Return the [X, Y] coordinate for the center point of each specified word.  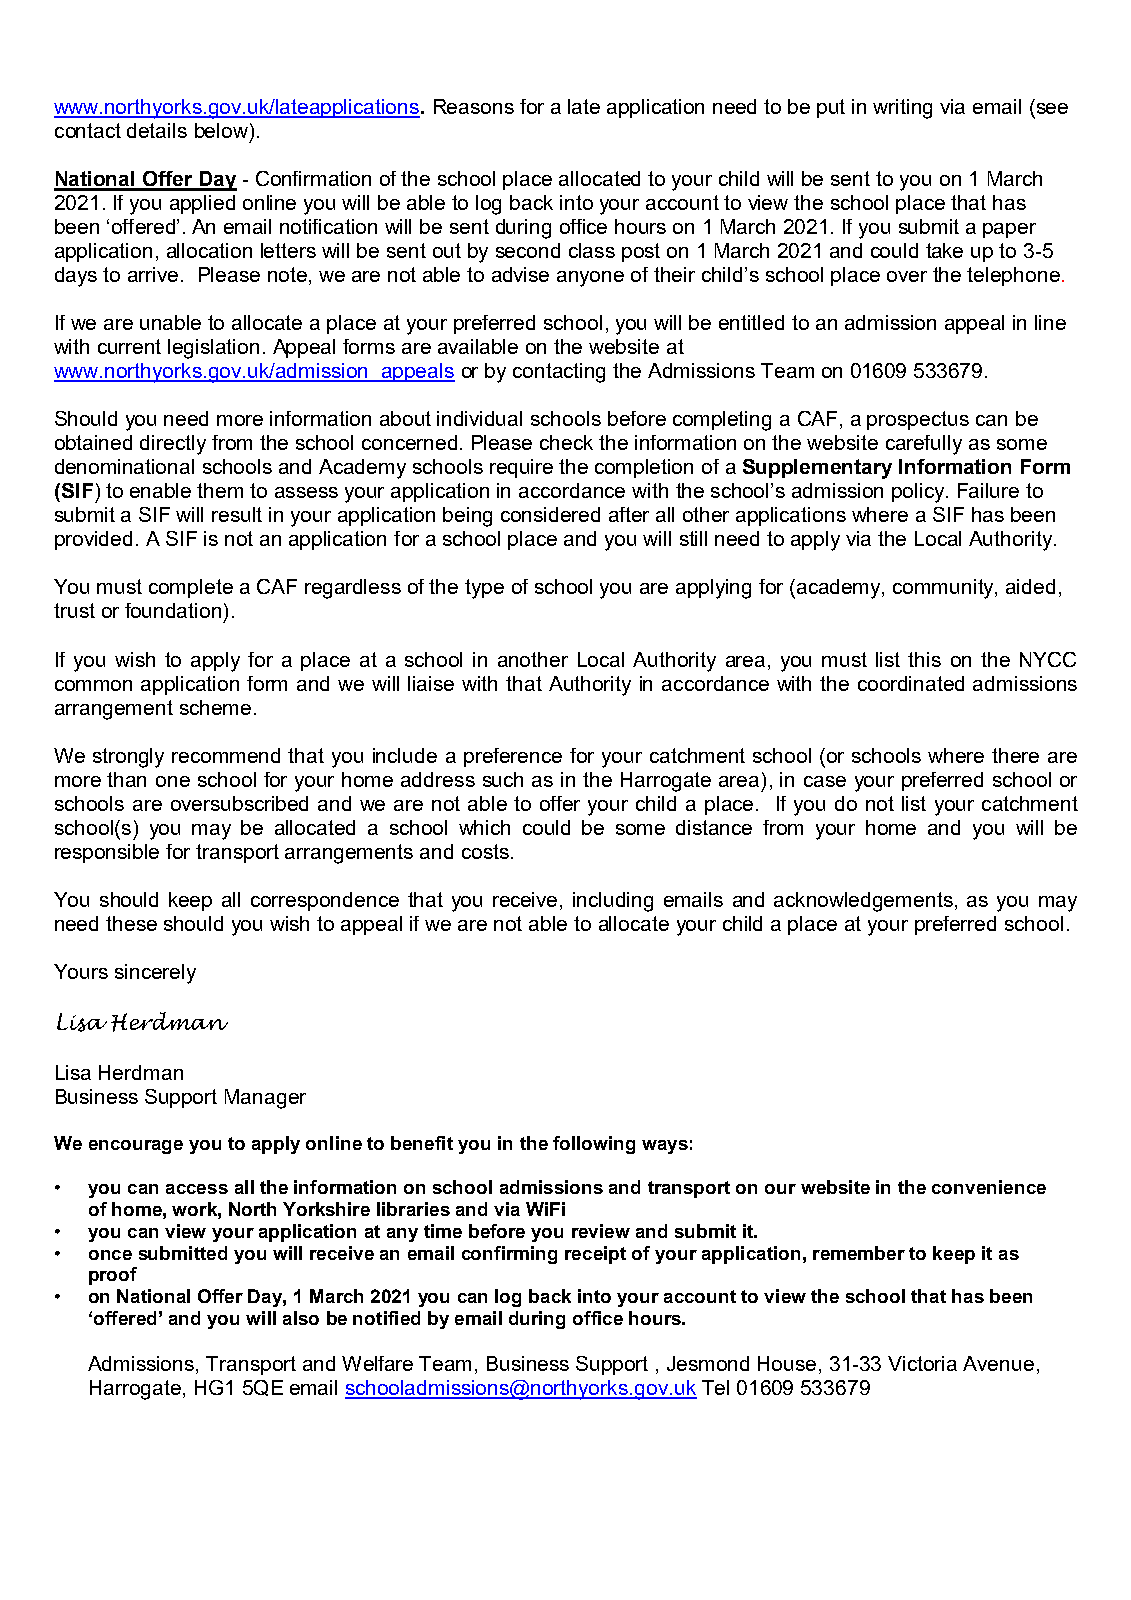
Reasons [474, 106]
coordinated [911, 683]
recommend [226, 755]
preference [513, 757]
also [301, 1318]
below [221, 130]
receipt [595, 1255]
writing [902, 109]
